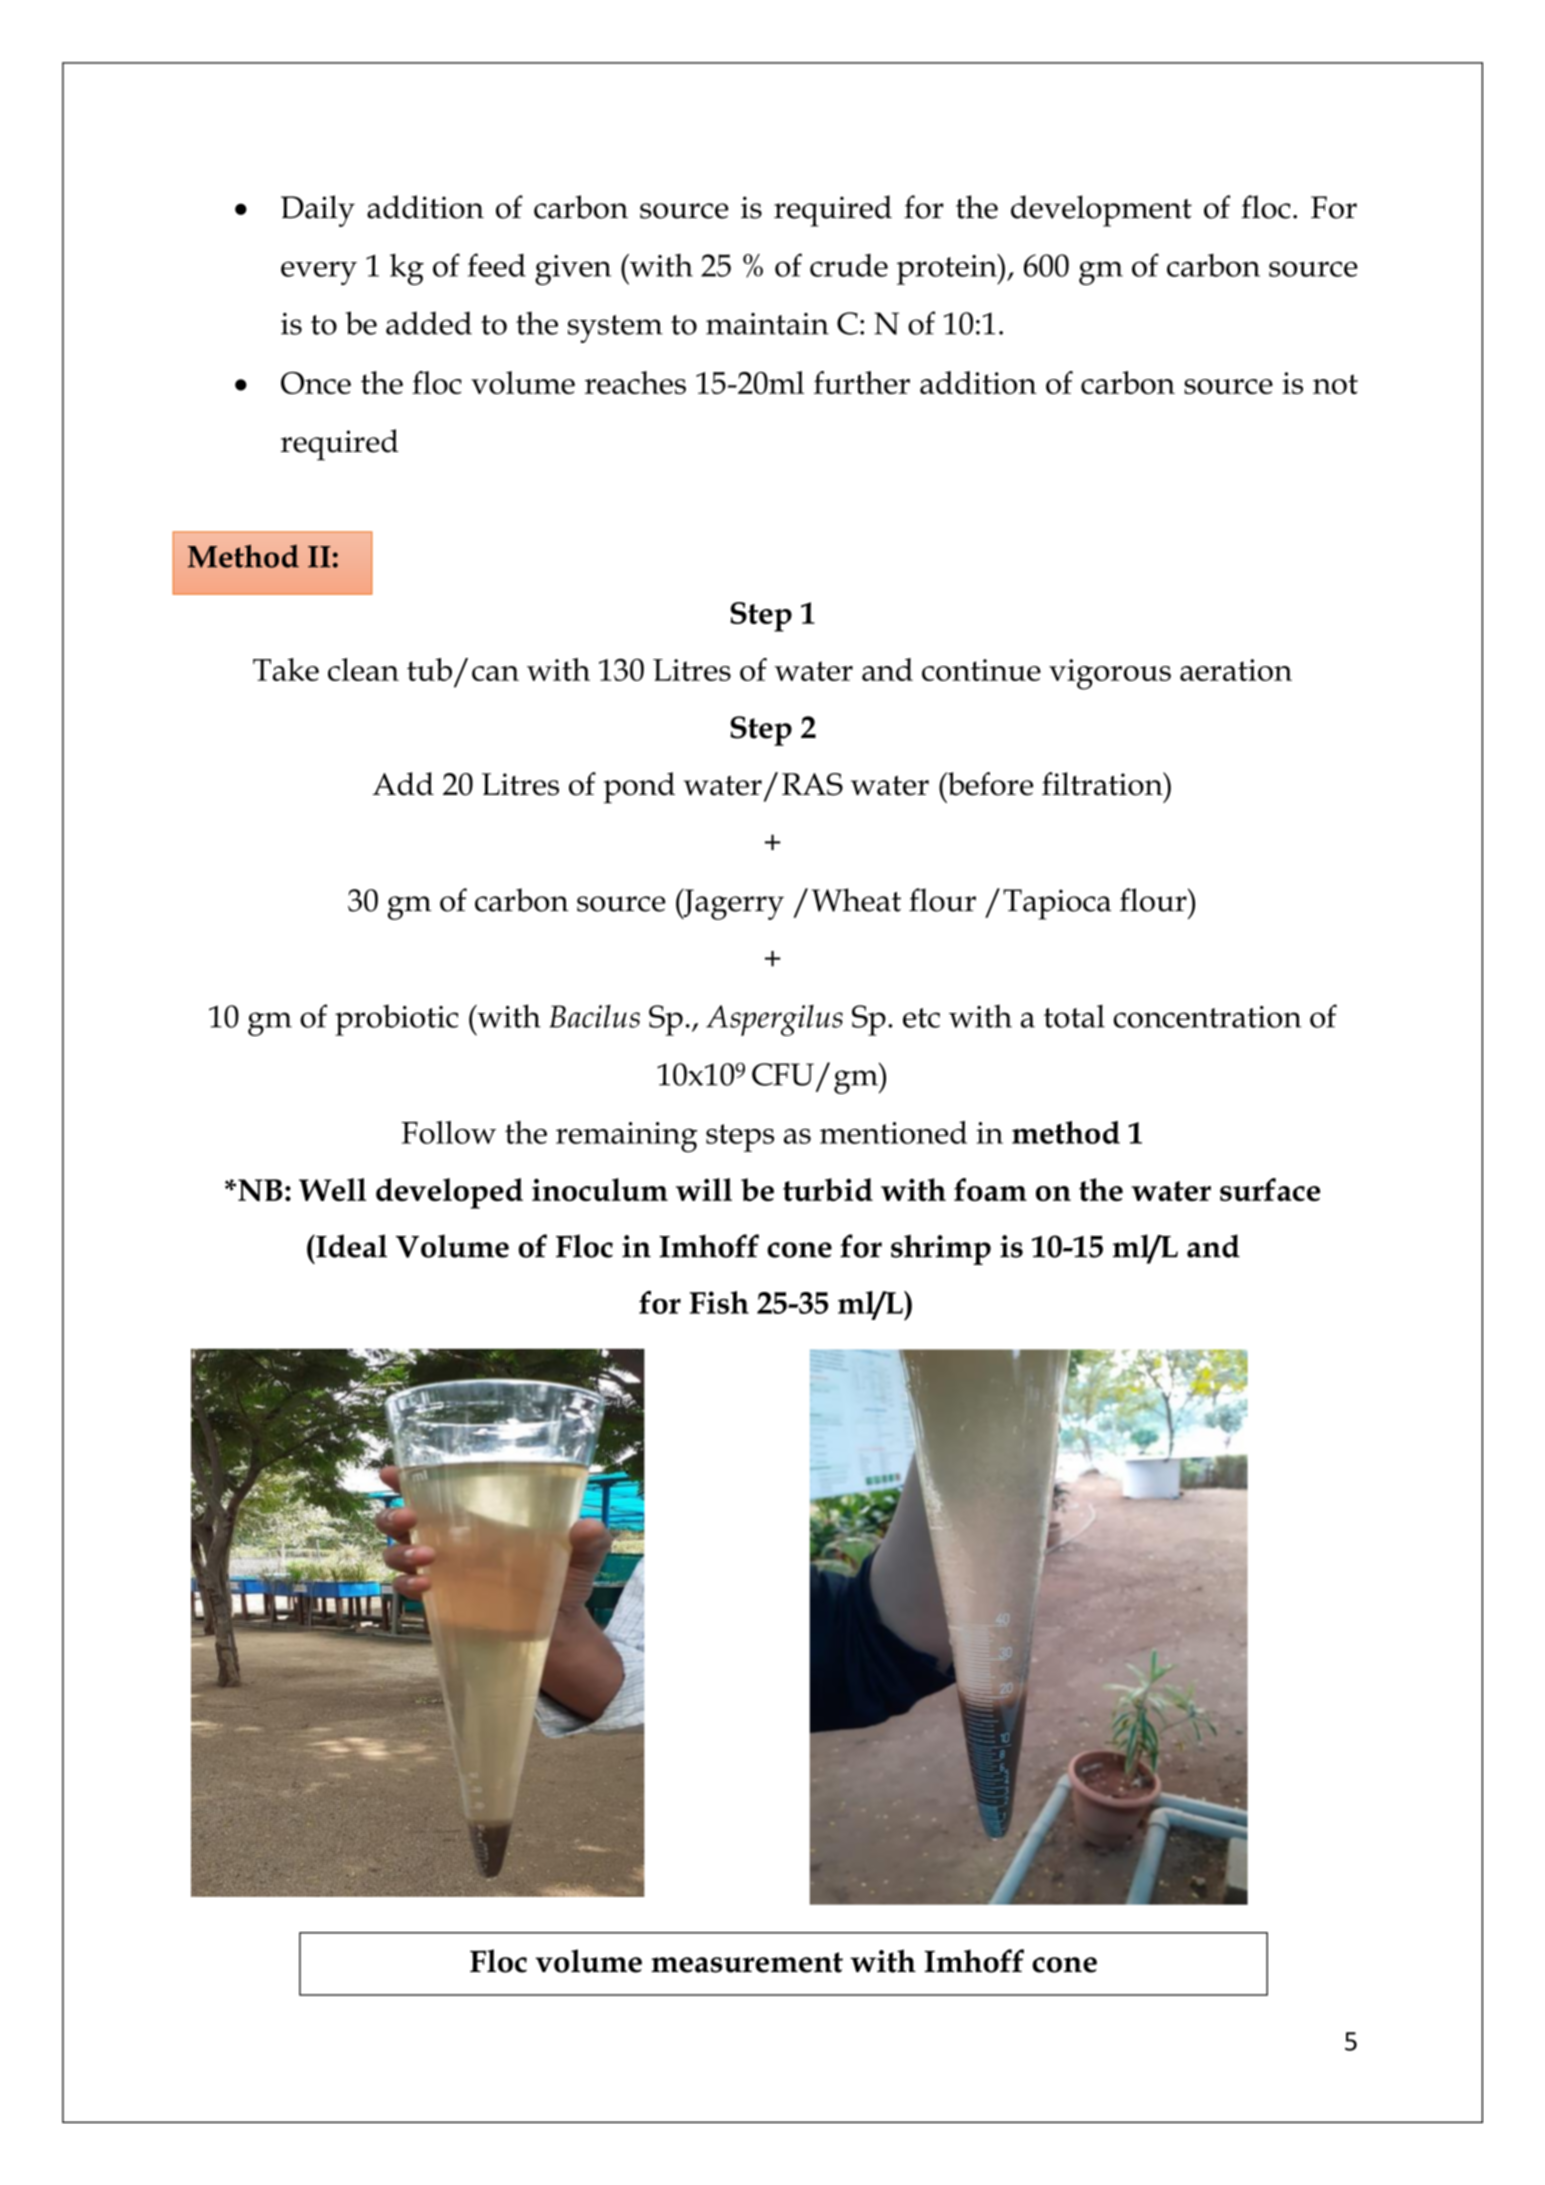 The height and width of the image is (2185, 1545). What do you see at coordinates (429, 323) in the image?
I see `added` at bounding box center [429, 323].
